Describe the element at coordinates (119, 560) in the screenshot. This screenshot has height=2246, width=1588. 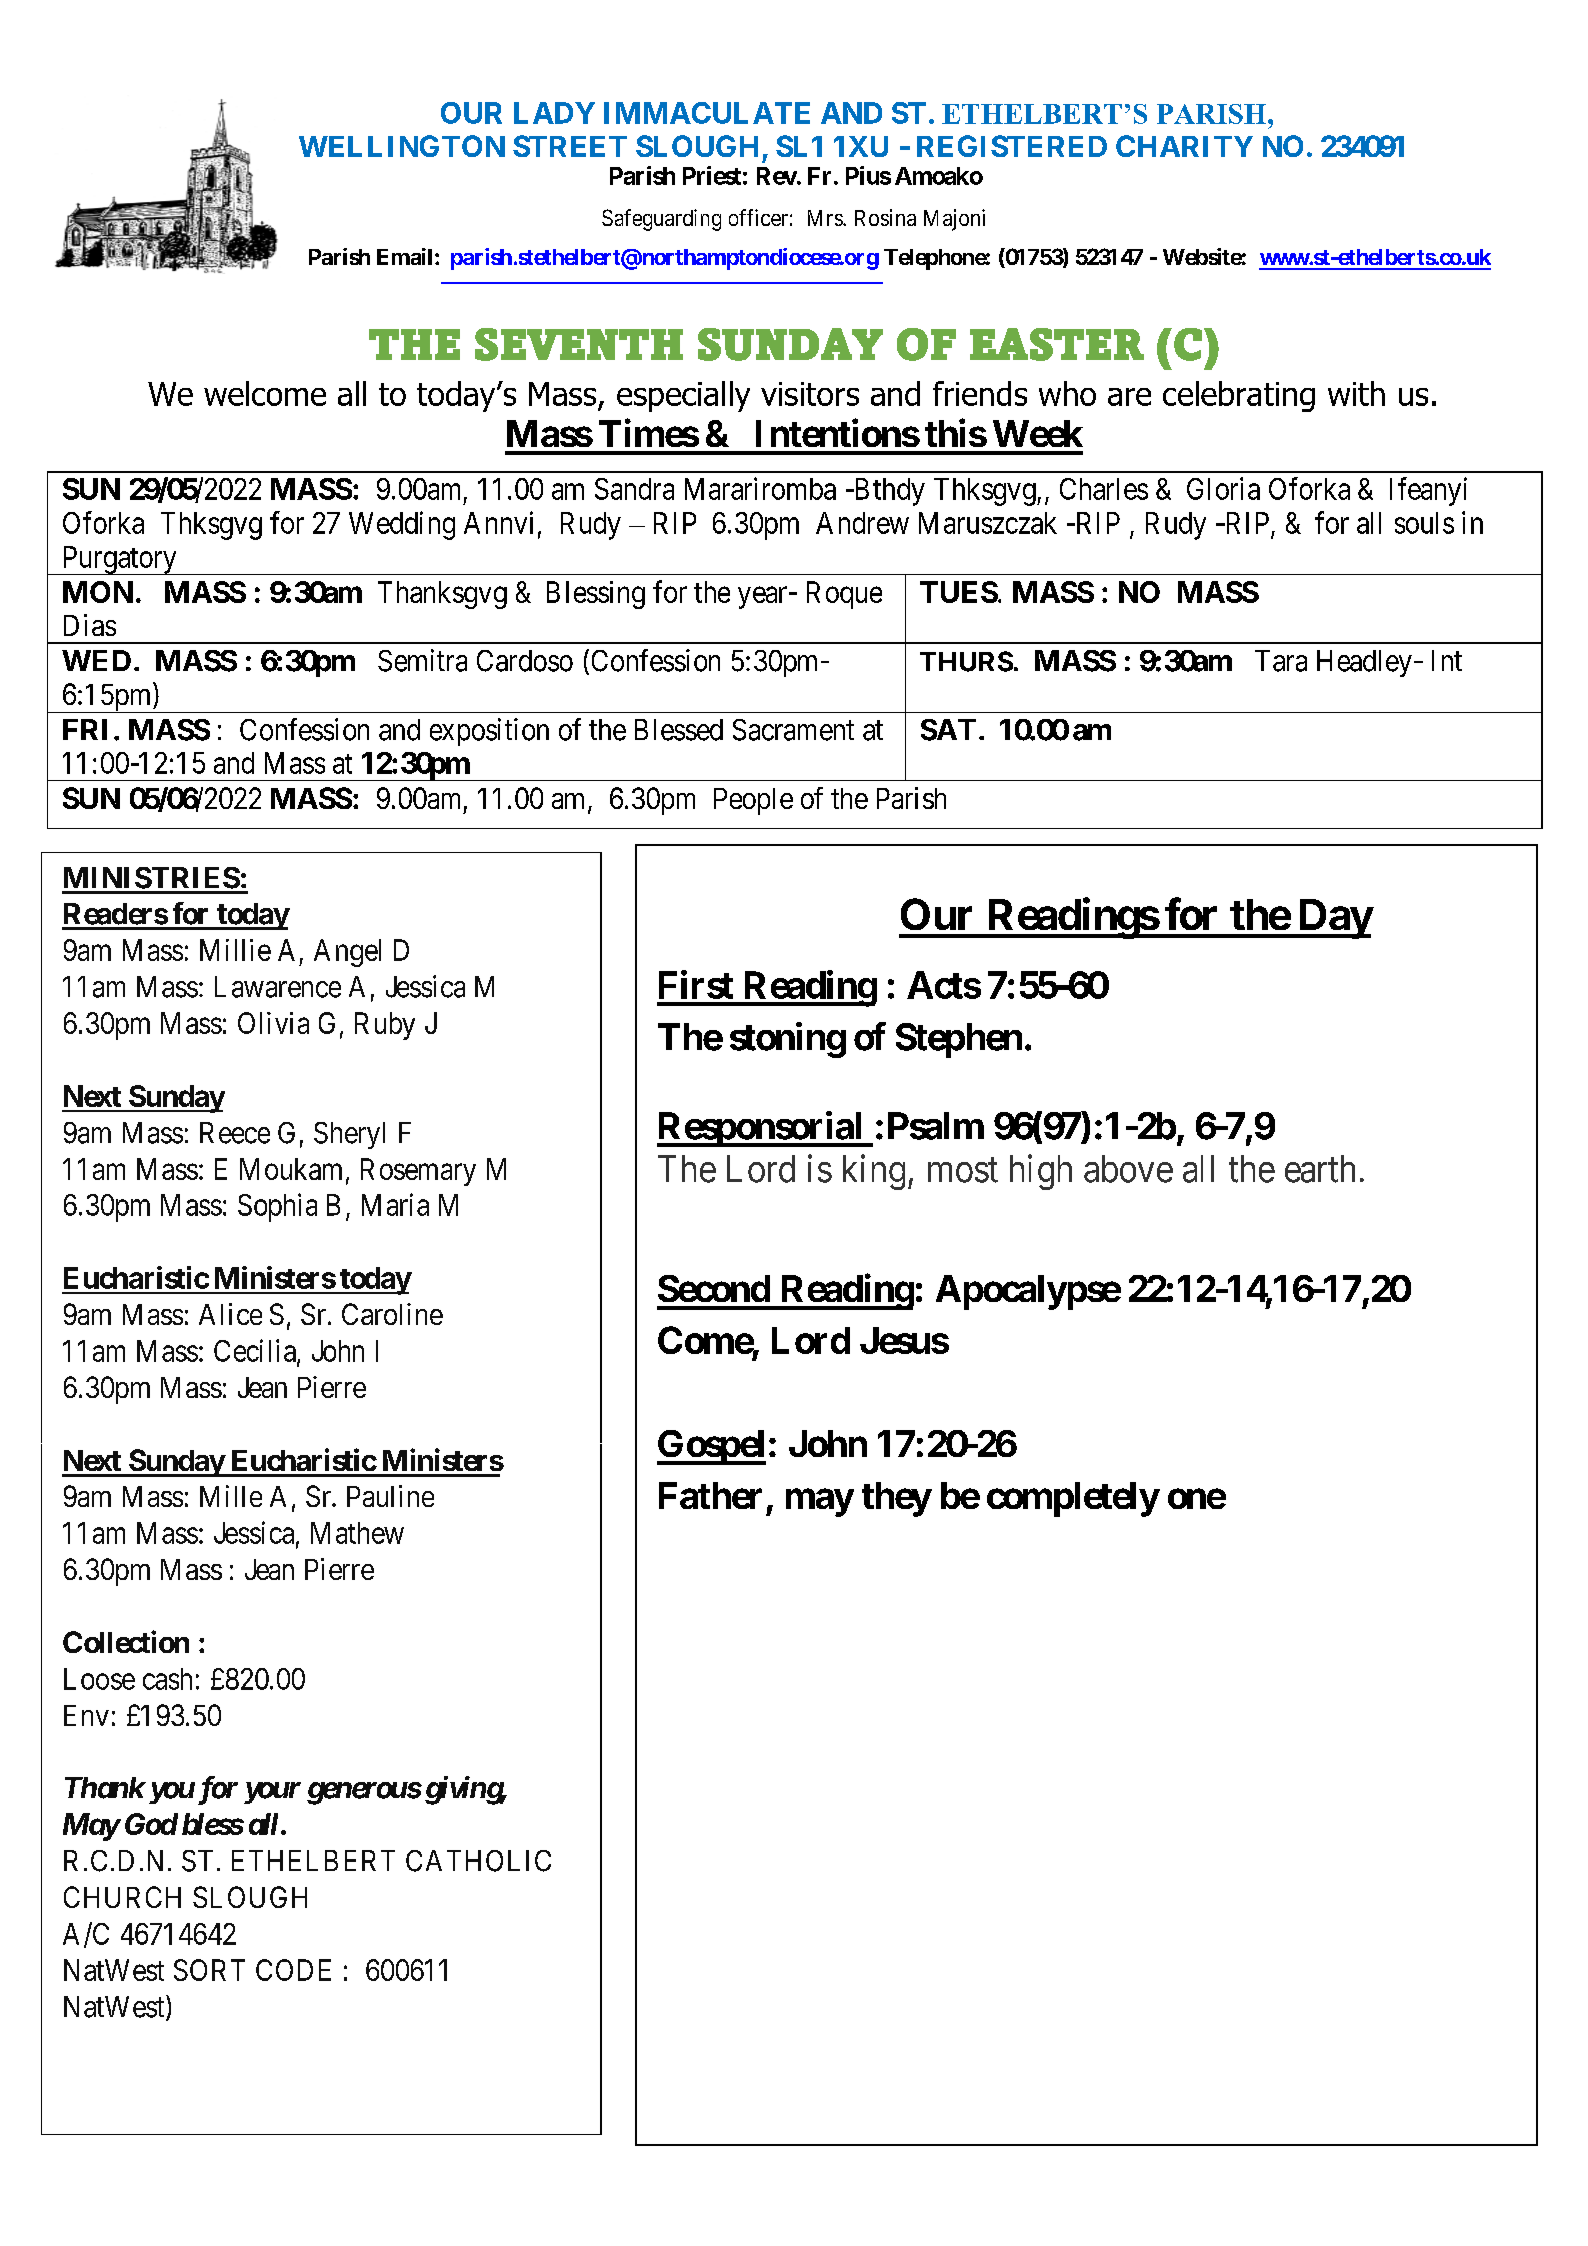
I see `Purgatory` at that location.
